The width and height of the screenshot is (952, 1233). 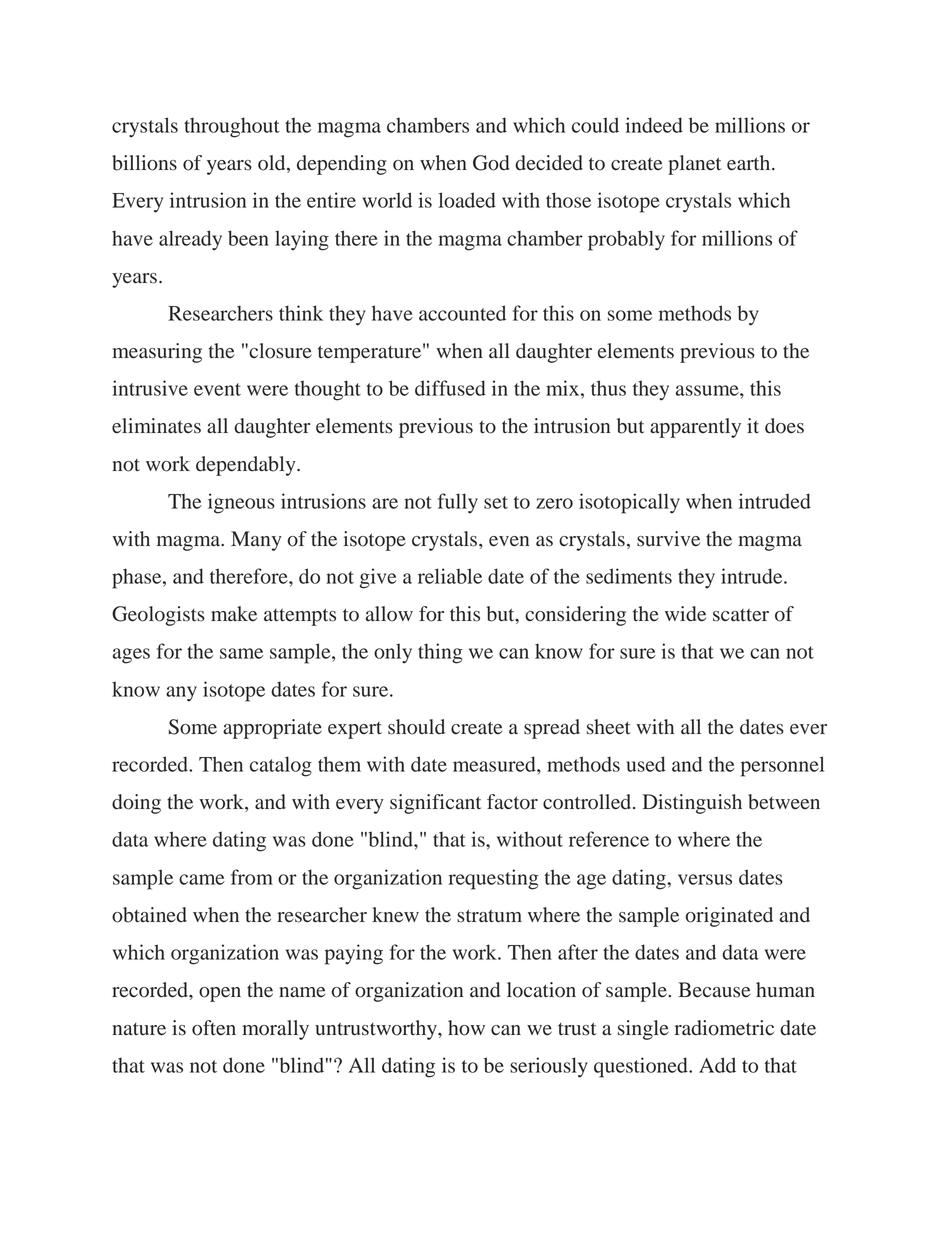 What do you see at coordinates (466, 1028) in the screenshot?
I see `how` at bounding box center [466, 1028].
